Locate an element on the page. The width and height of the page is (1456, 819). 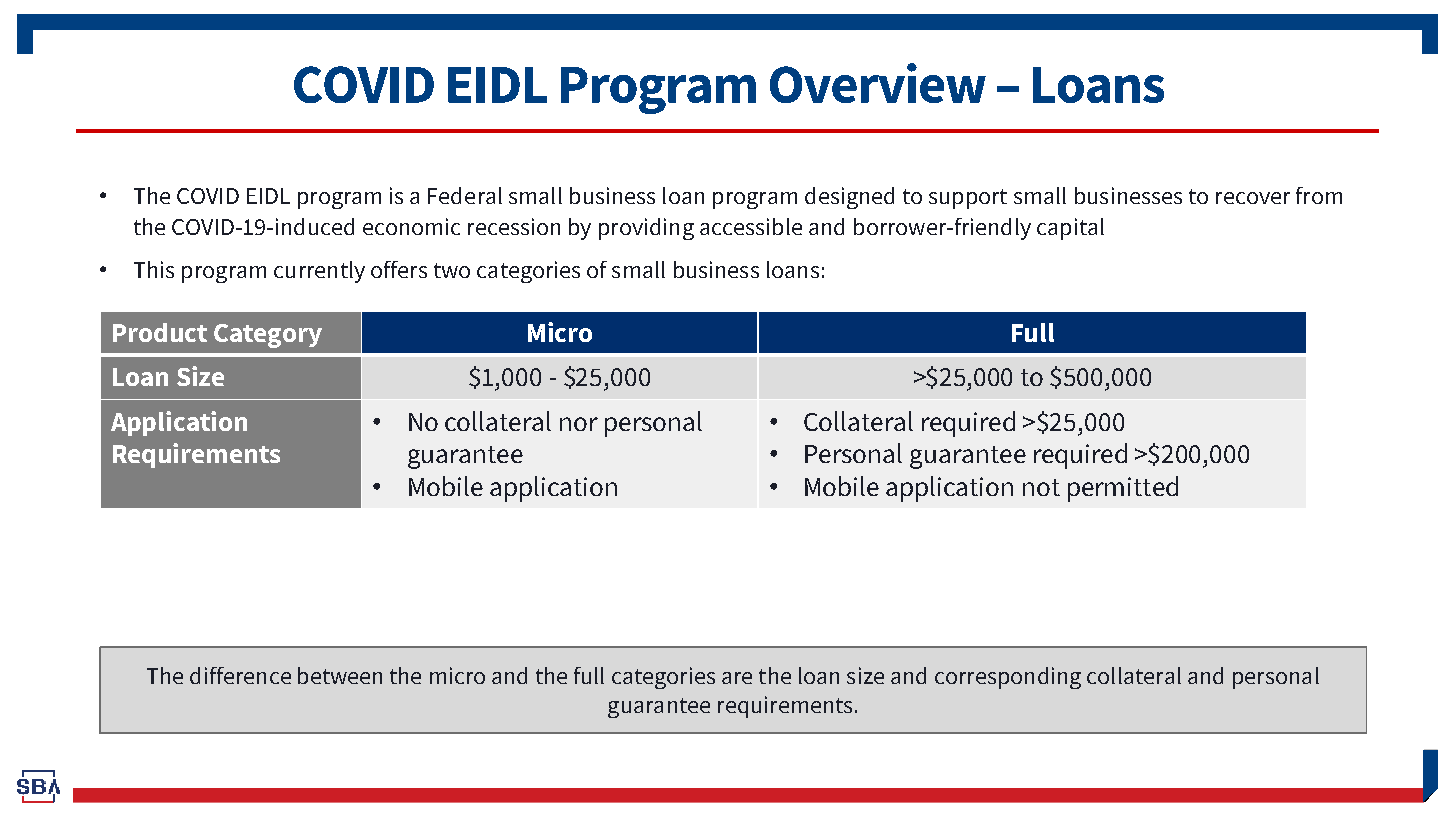
permitted is located at coordinates (1123, 489).
